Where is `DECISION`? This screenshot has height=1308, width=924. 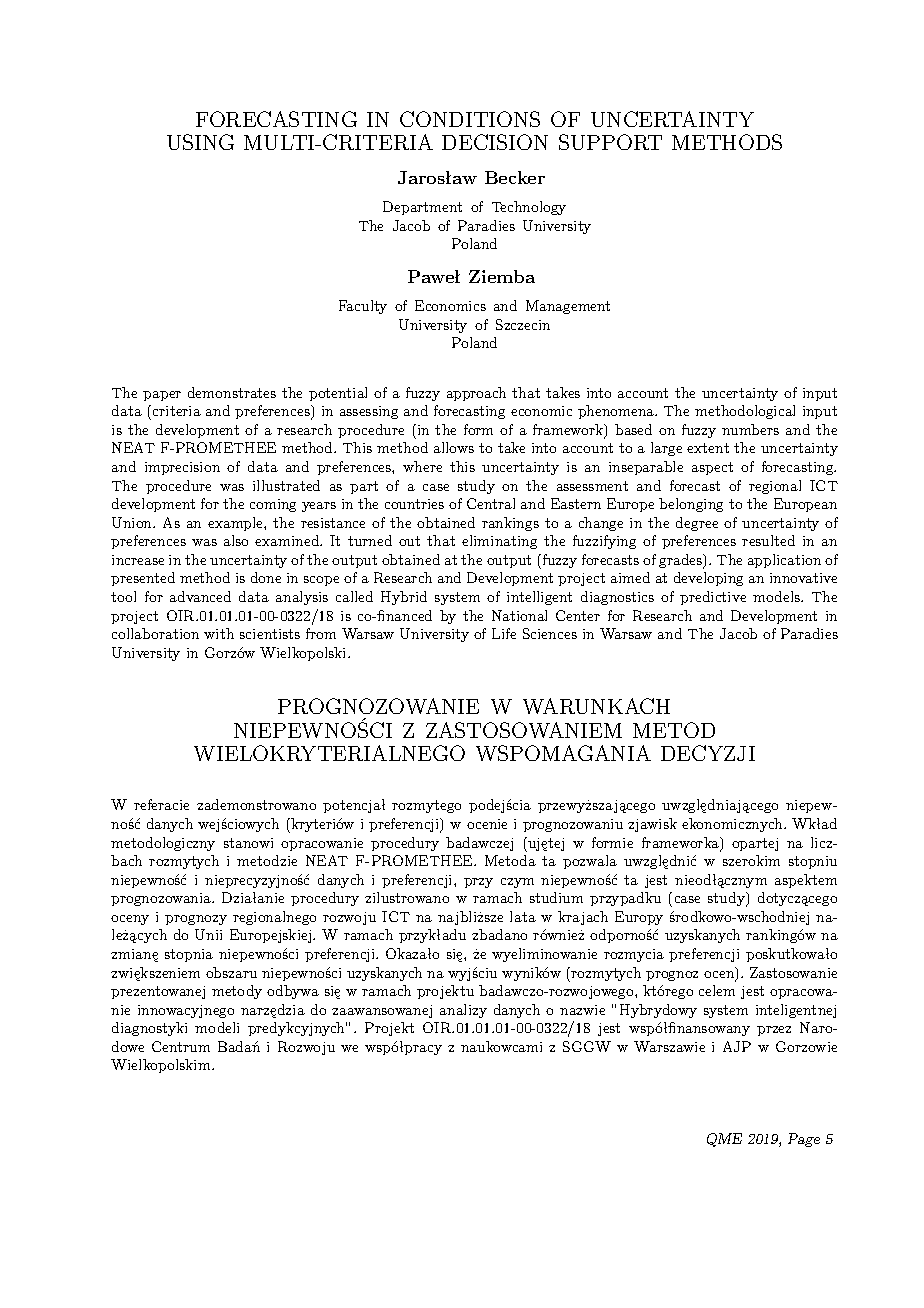
DECISION is located at coordinates (495, 142).
